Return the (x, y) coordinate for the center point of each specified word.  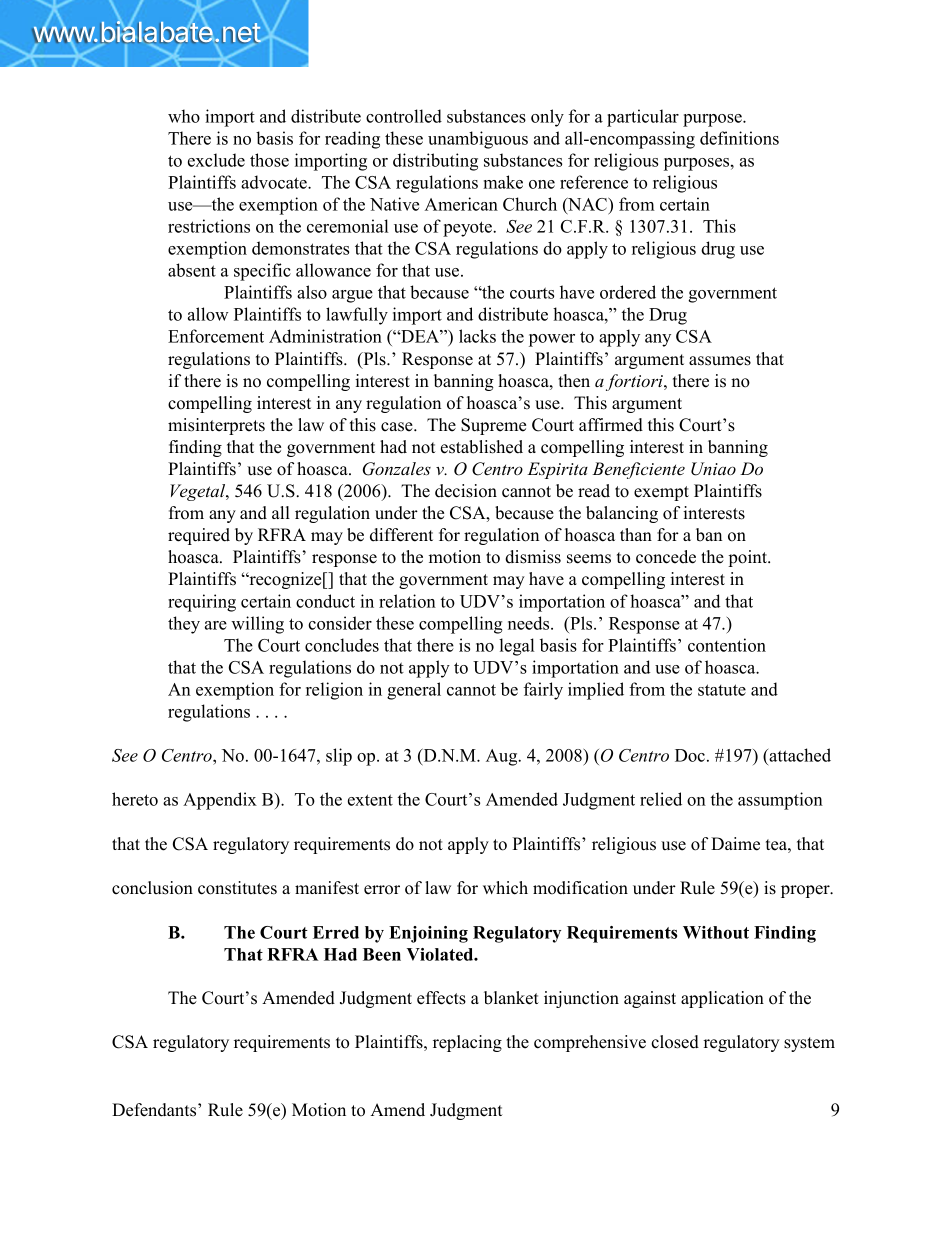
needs (530, 623)
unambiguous (478, 140)
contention (727, 645)
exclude (216, 160)
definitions (739, 138)
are (216, 625)
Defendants (155, 1110)
